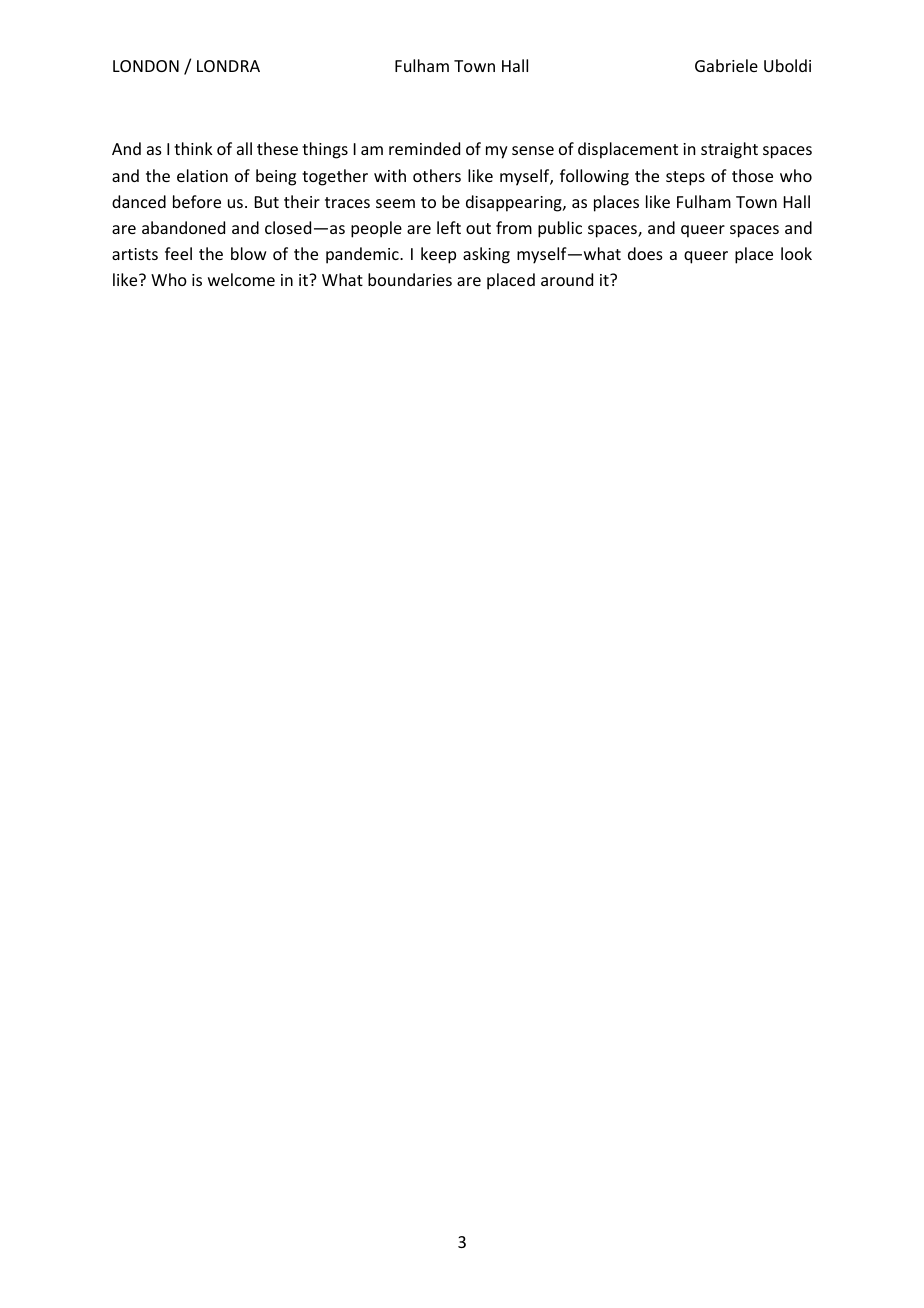 The height and width of the page is (1308, 924). What do you see at coordinates (241, 279) in the page?
I see `welcome` at bounding box center [241, 279].
